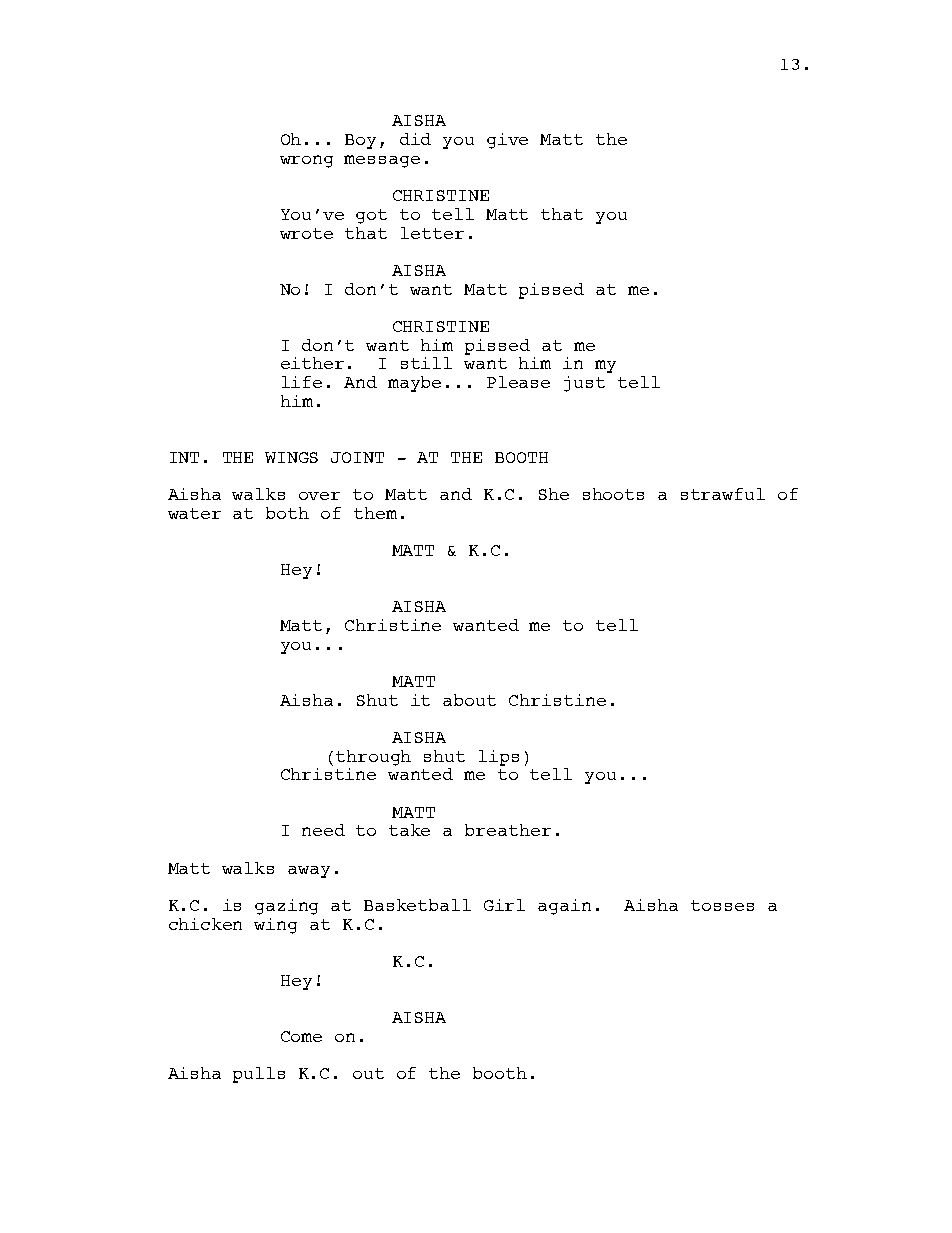 The height and width of the screenshot is (1233, 952). What do you see at coordinates (306, 161) in the screenshot?
I see `wrong` at bounding box center [306, 161].
